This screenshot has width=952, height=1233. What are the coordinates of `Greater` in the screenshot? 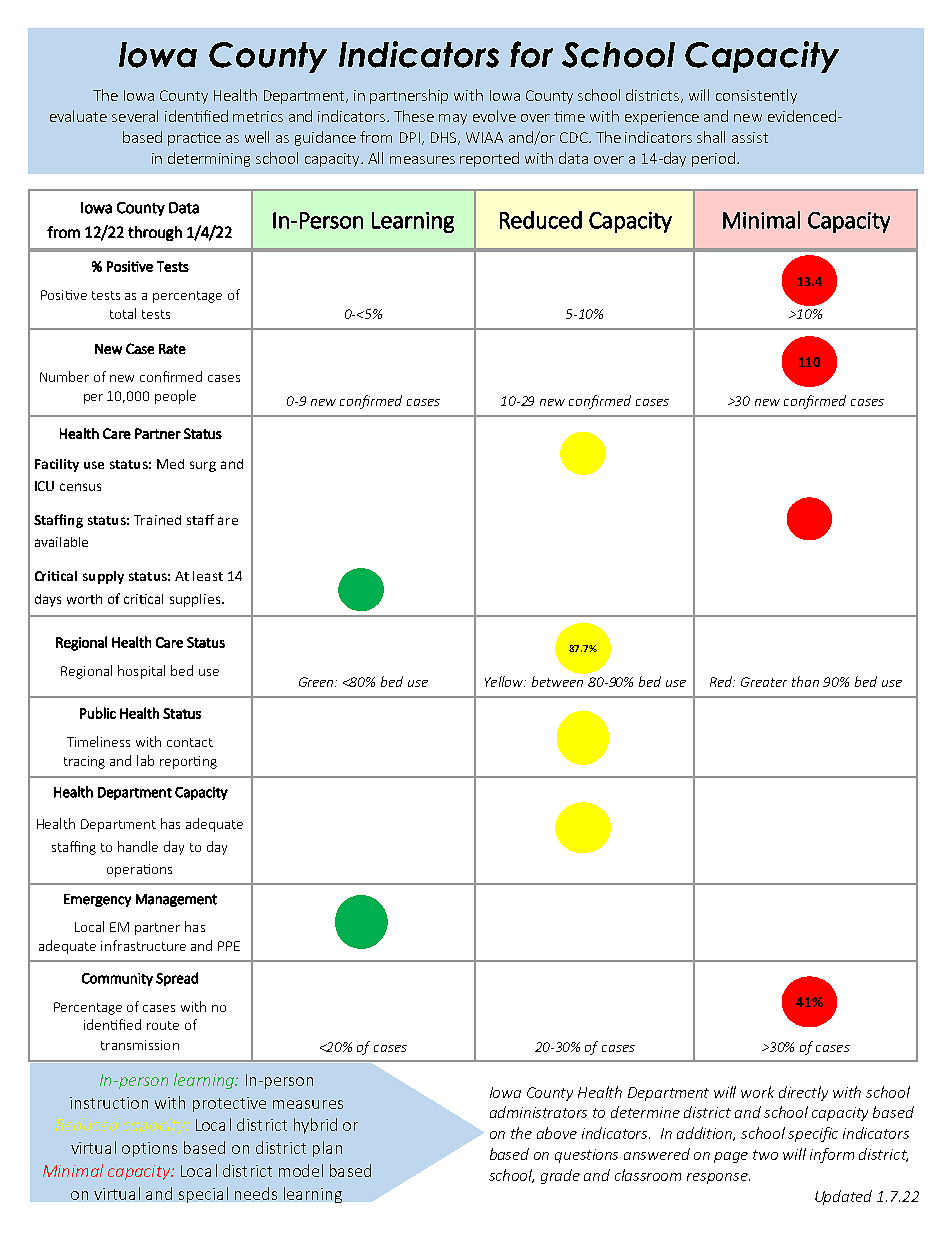 It's located at (764, 682).
